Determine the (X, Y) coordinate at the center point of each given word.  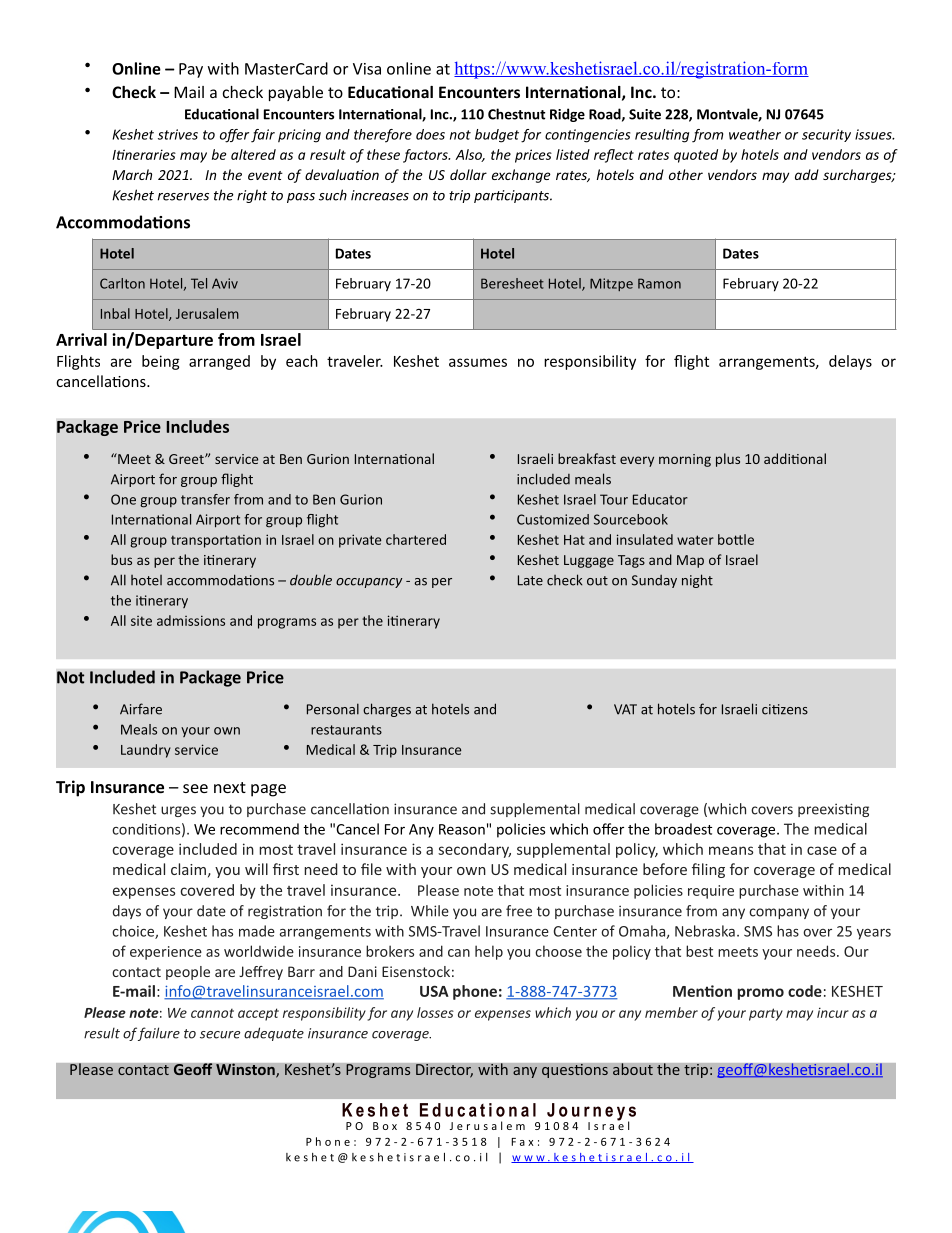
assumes (478, 362)
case (822, 850)
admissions (191, 620)
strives (178, 134)
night (697, 581)
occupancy (369, 583)
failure (159, 1034)
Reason (462, 829)
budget (497, 136)
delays (850, 362)
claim (188, 869)
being (161, 362)
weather (755, 134)
